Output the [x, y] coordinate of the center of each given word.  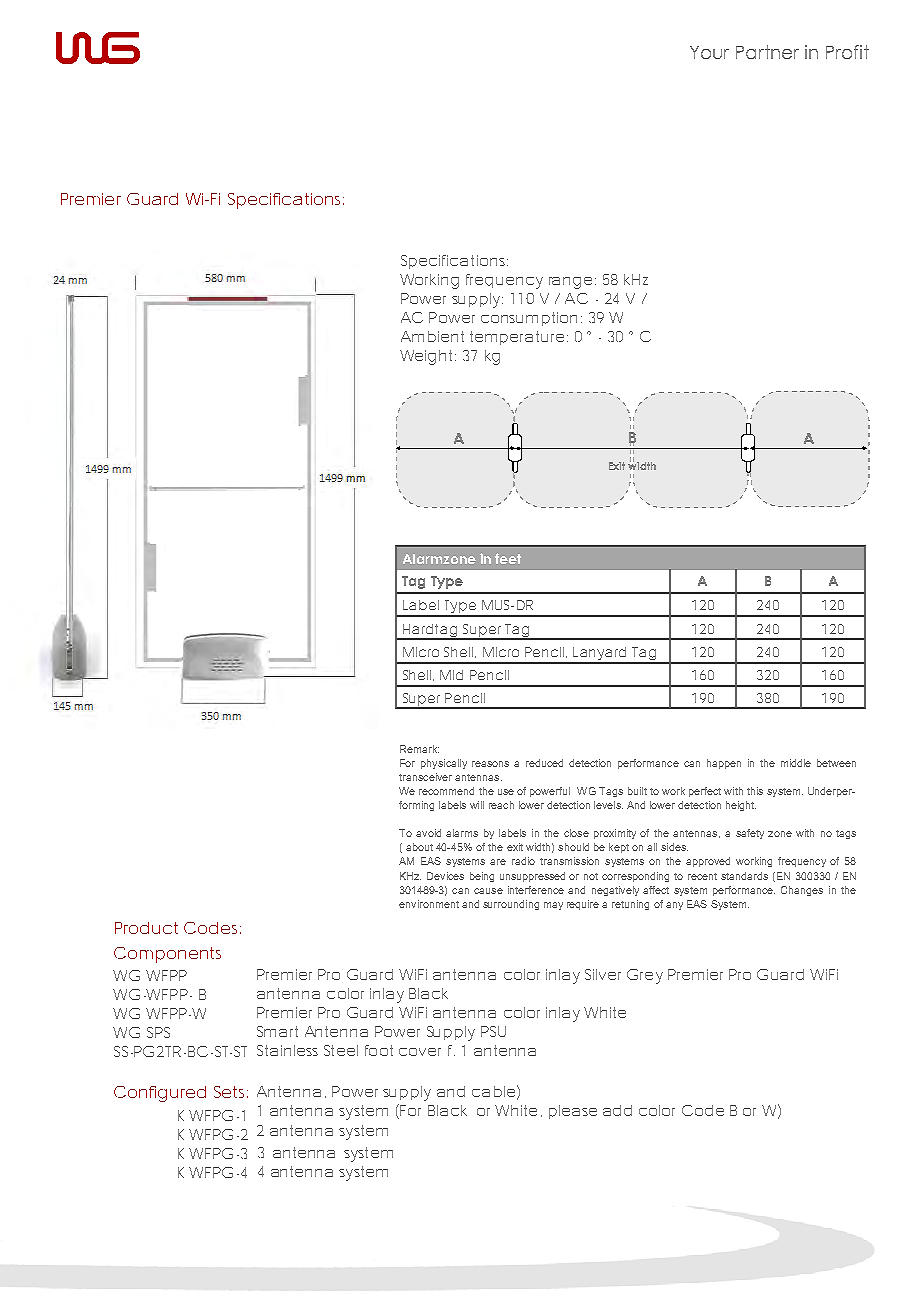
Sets [231, 1092]
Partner [767, 52]
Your [709, 52]
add [617, 1110]
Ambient [432, 336]
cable [493, 1091]
